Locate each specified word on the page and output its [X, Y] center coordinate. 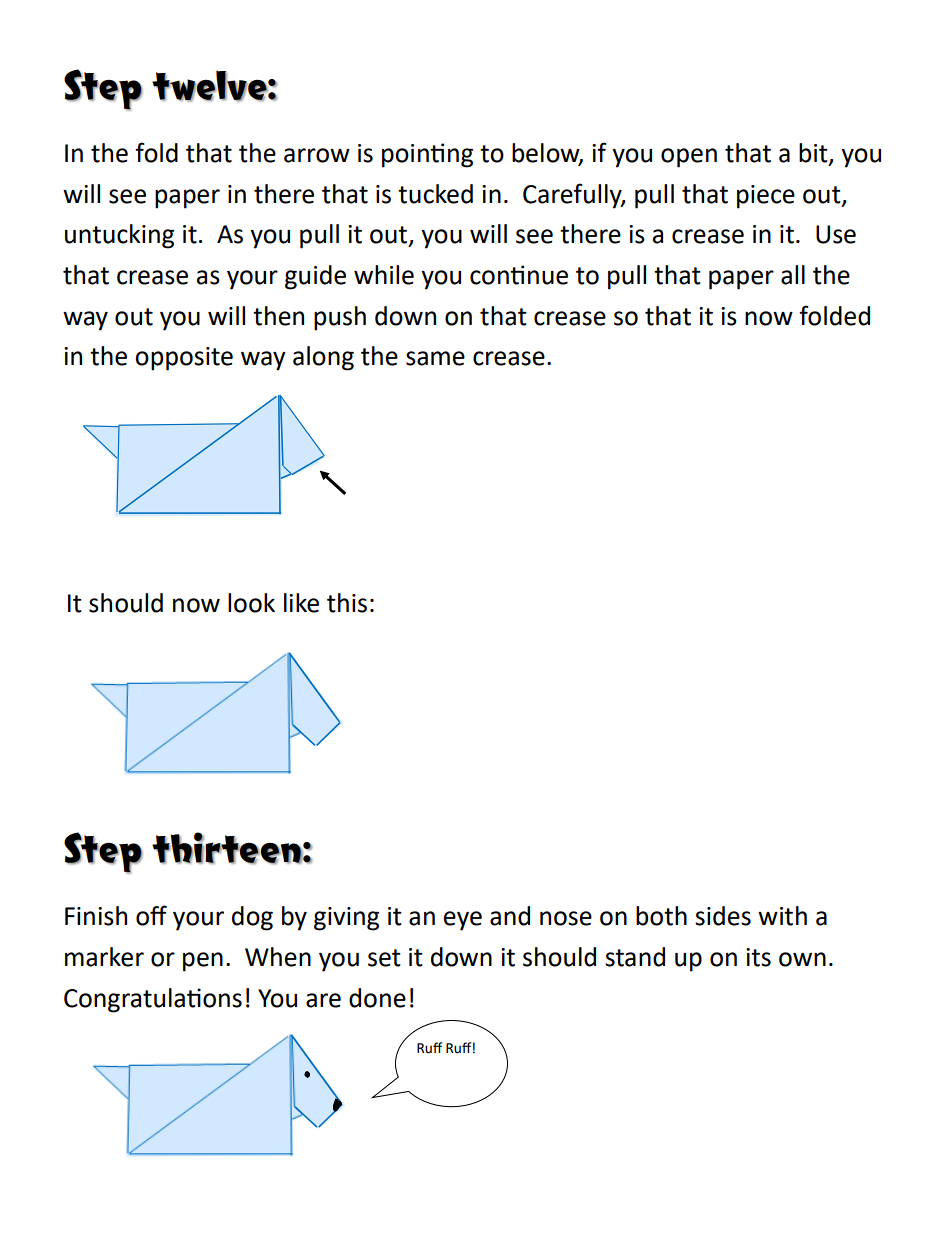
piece [766, 197]
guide [315, 277]
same [435, 358]
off [151, 915]
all [793, 275]
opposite [184, 359]
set [384, 958]
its [758, 957]
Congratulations [153, 1000]
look [251, 603]
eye [463, 921]
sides [723, 916]
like [301, 603]
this [347, 603]
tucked [435, 194]
